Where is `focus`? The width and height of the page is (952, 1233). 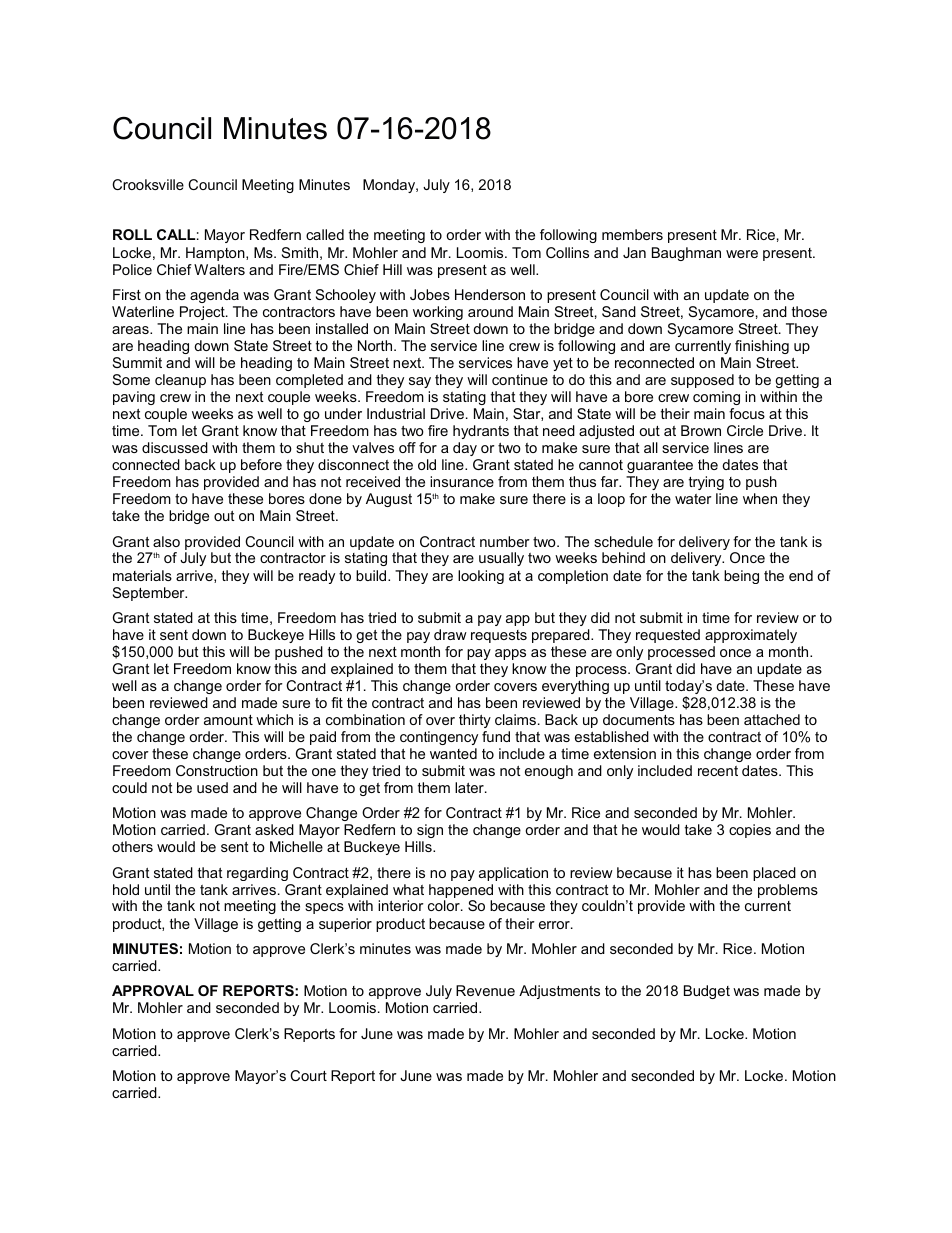
focus is located at coordinates (747, 413).
